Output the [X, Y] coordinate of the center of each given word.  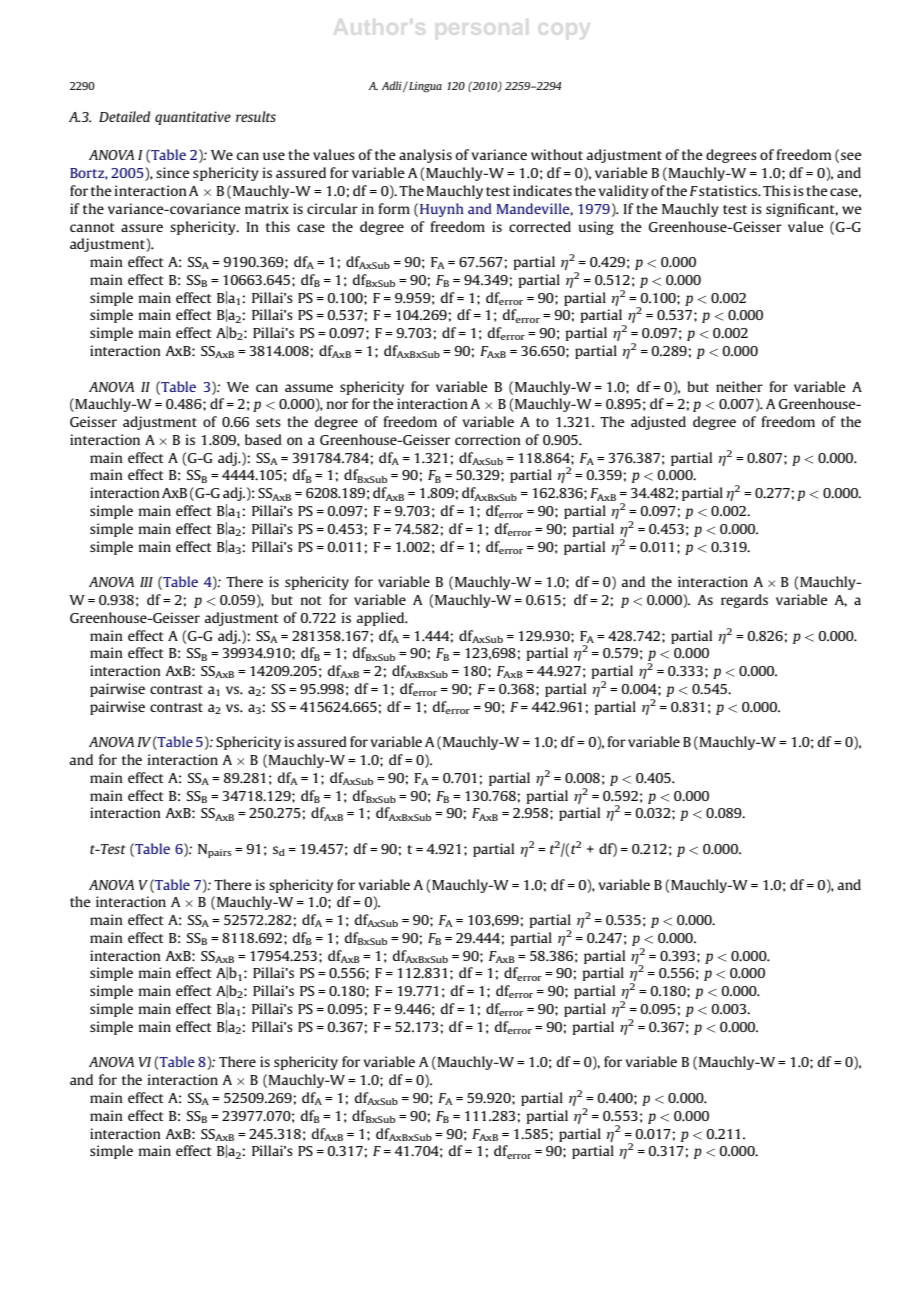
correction [488, 439]
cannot [92, 227]
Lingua [424, 87]
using [596, 228]
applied [382, 619]
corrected [540, 226]
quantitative [193, 118]
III [146, 582]
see [851, 156]
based [263, 439]
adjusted [658, 423]
